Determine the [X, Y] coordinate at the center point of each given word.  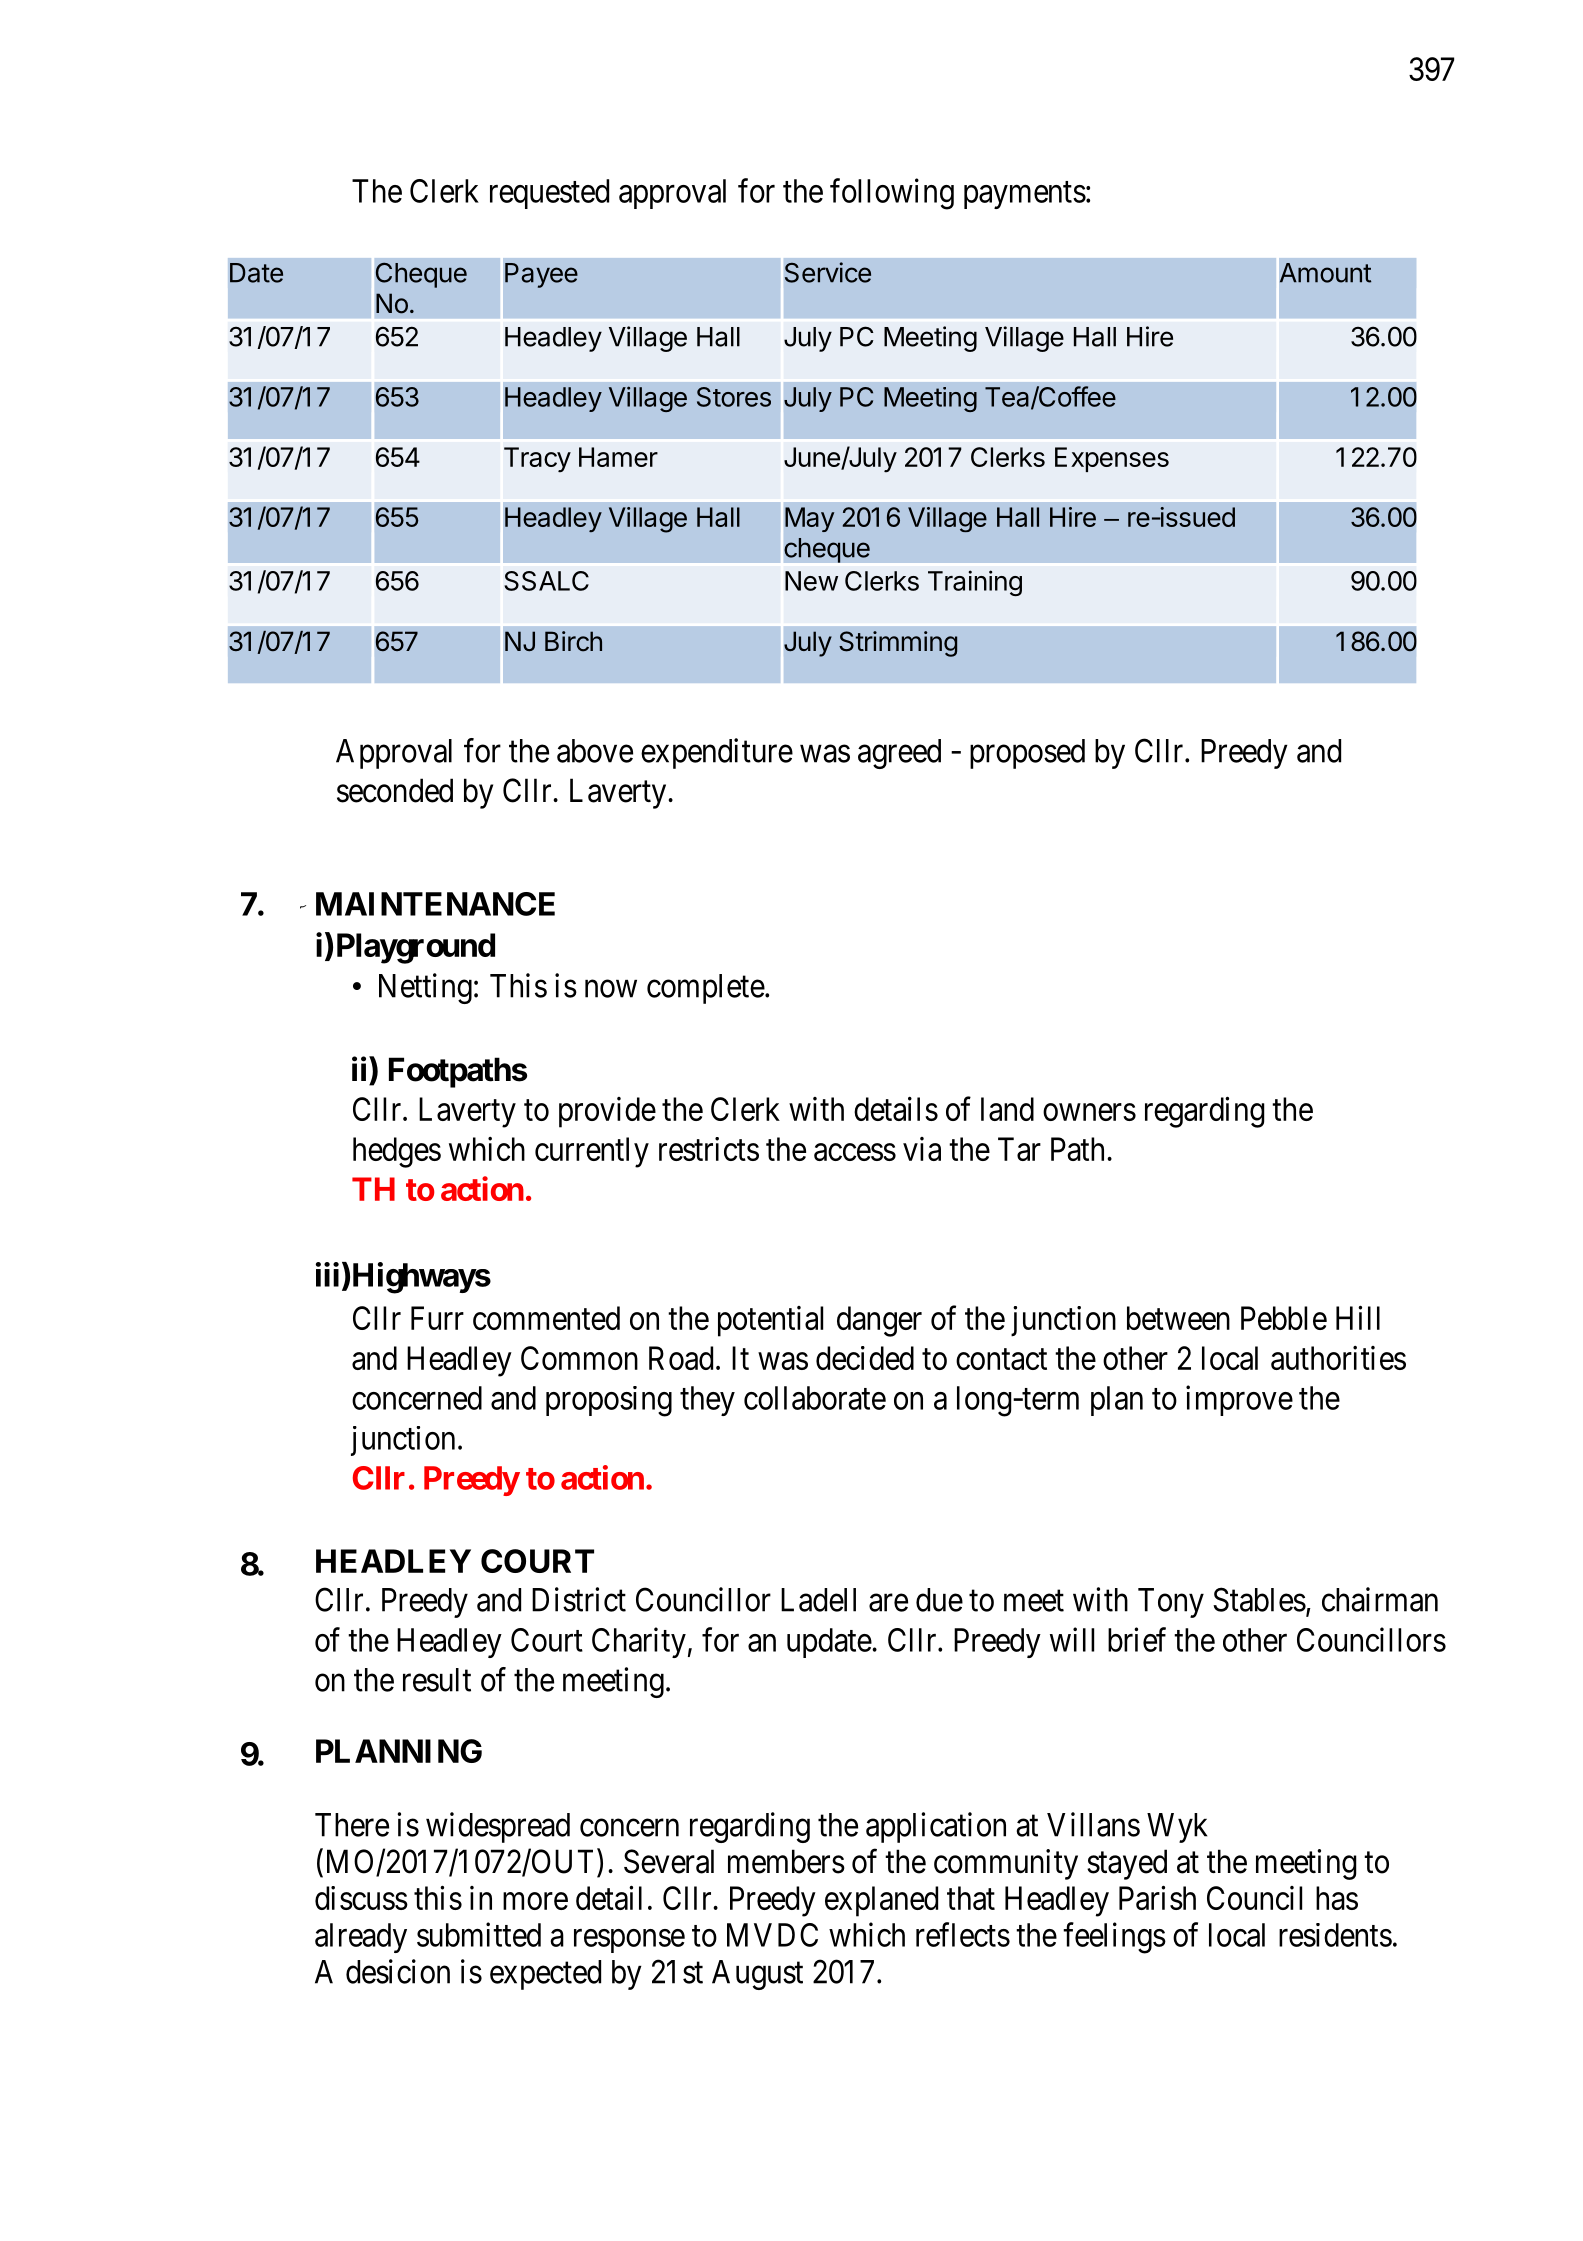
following [892, 194]
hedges [397, 1152]
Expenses [1112, 459]
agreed [899, 754]
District [579, 1599]
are [888, 1603]
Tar [1019, 1149]
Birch [573, 641]
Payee [541, 275]
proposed [1027, 754]
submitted [479, 1934]
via [922, 1149]
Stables [1259, 1599]
